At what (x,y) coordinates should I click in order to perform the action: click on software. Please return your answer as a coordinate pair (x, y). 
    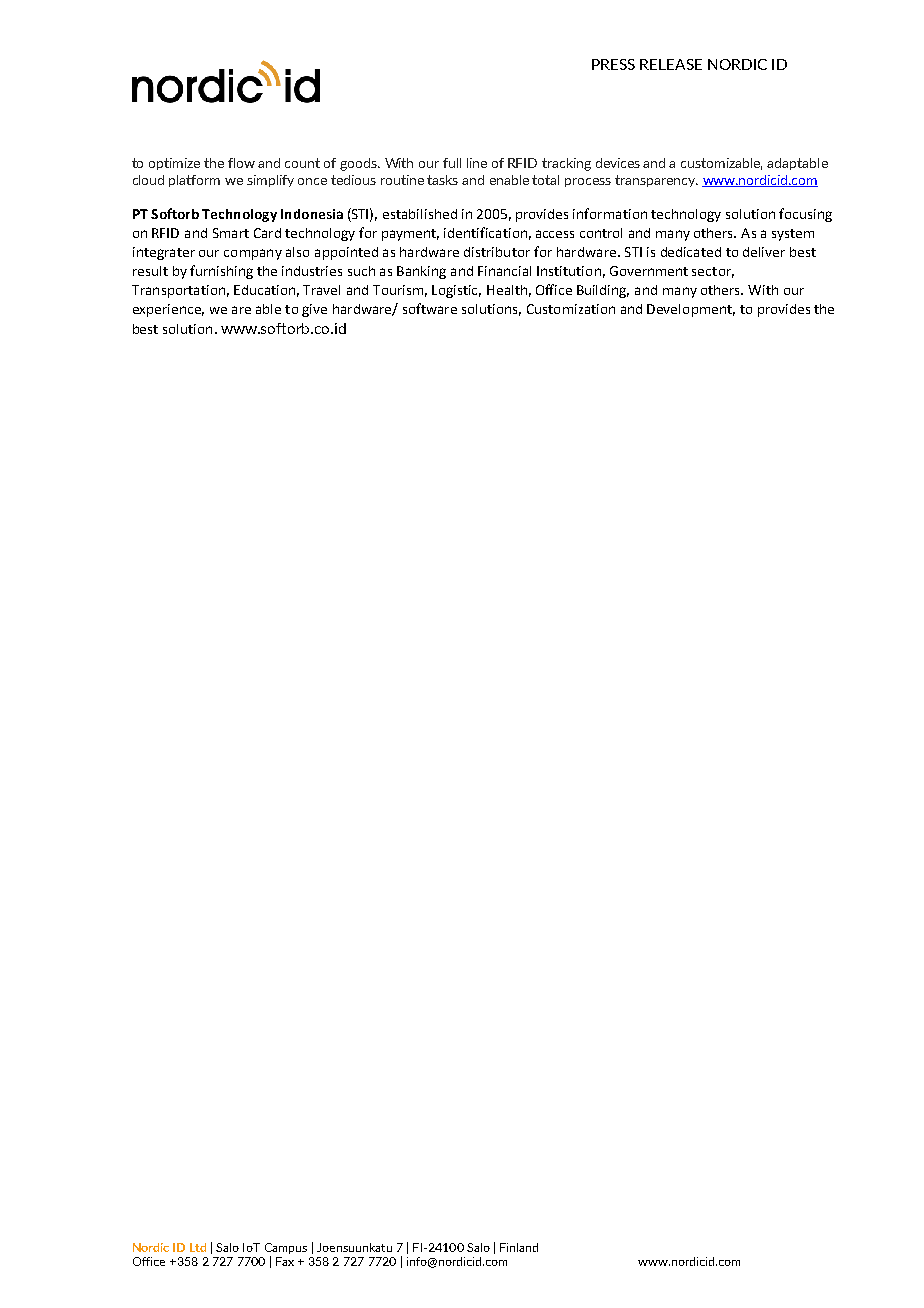
    Looking at the image, I should click on (430, 308).
